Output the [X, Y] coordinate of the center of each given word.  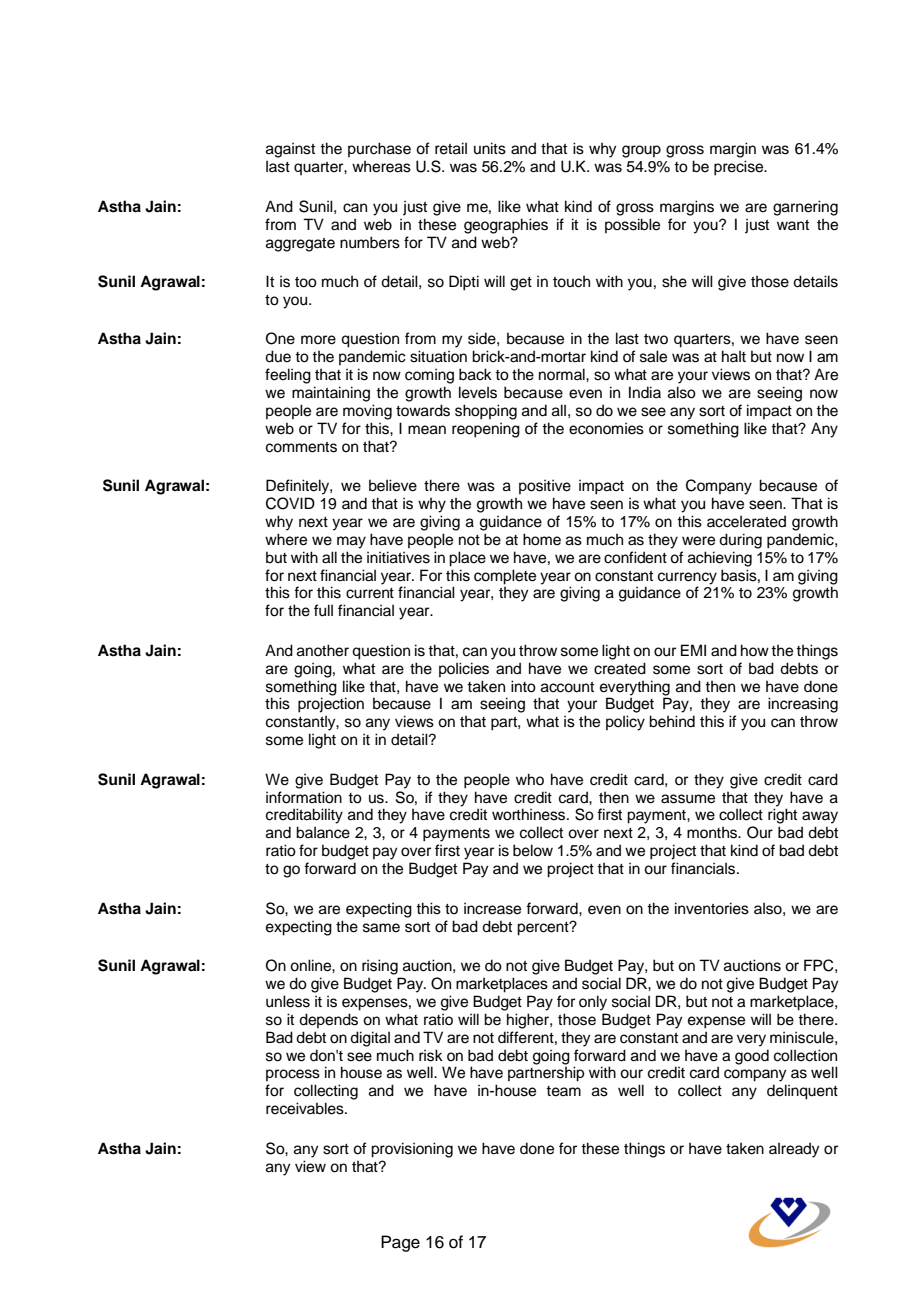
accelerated [746, 521]
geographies [506, 226]
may [351, 542]
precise [740, 168]
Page [400, 1243]
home [542, 539]
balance [323, 832]
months [713, 833]
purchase [379, 149]
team [563, 1091]
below [533, 850]
